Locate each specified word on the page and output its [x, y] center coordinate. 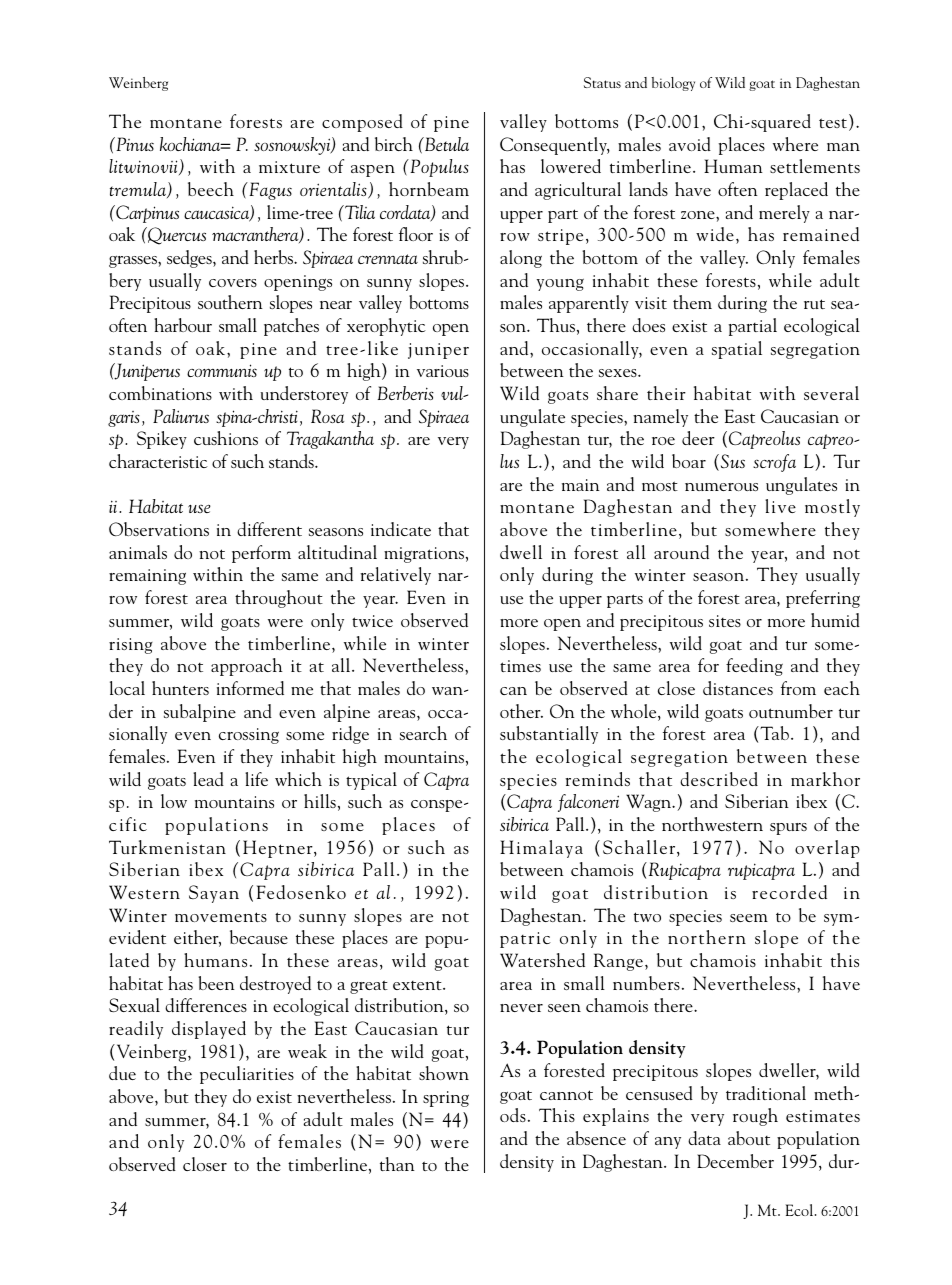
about [749, 1138]
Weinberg [138, 84]
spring [446, 1099]
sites [725, 621]
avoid [690, 144]
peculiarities [247, 1075]
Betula [446, 144]
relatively [395, 576]
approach [247, 667]
